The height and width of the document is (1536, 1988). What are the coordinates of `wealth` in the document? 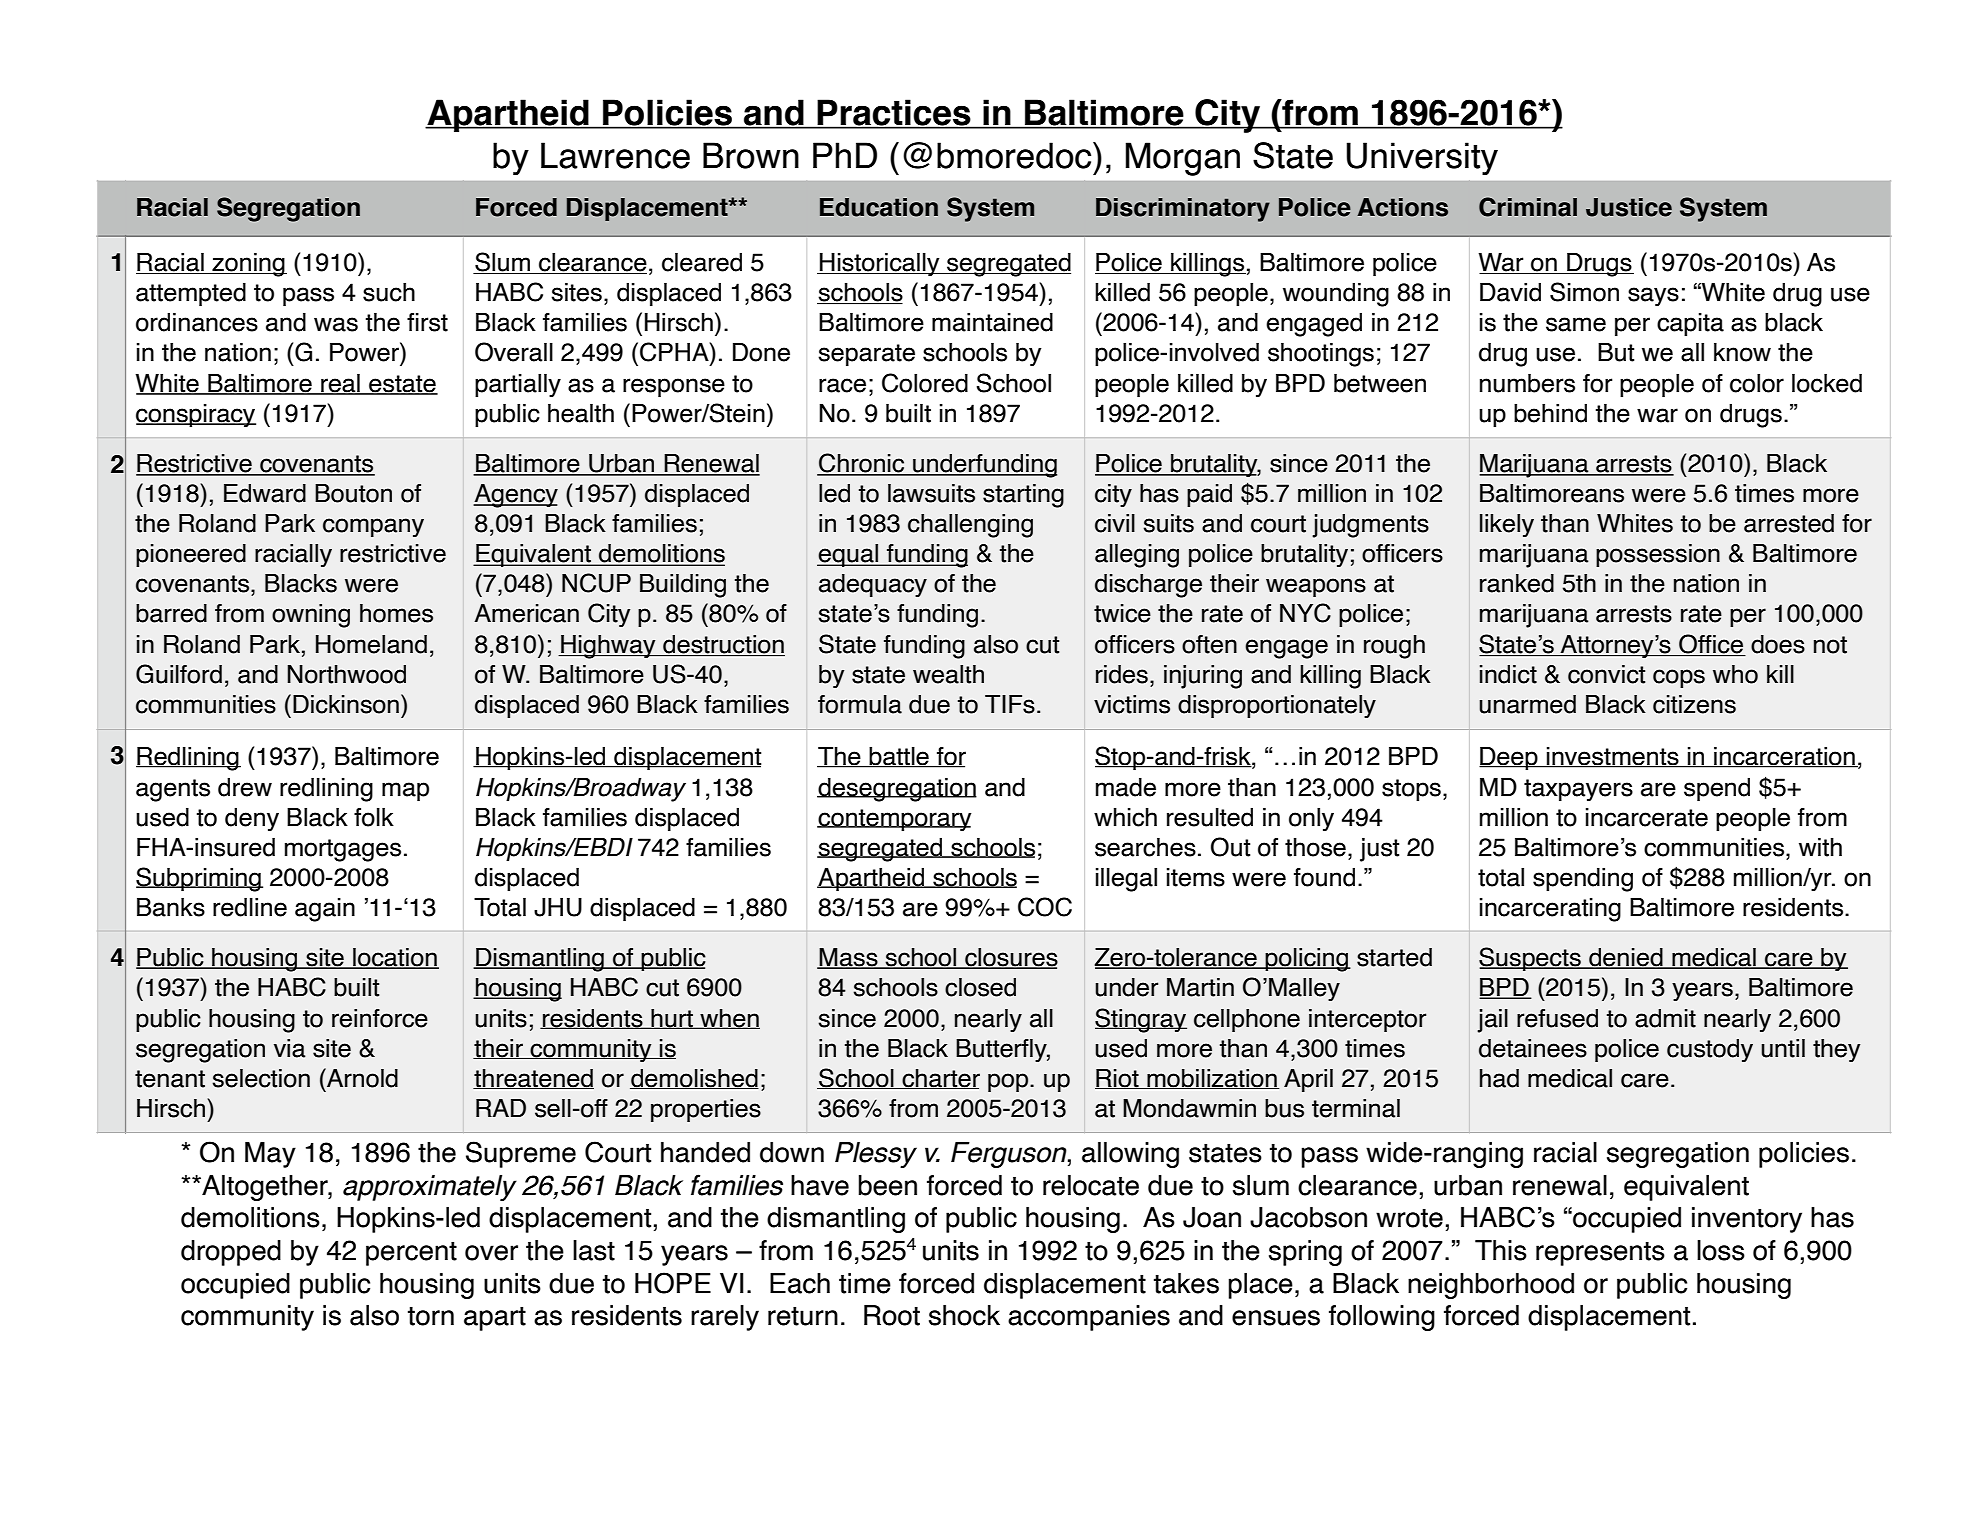 It's located at (948, 674).
